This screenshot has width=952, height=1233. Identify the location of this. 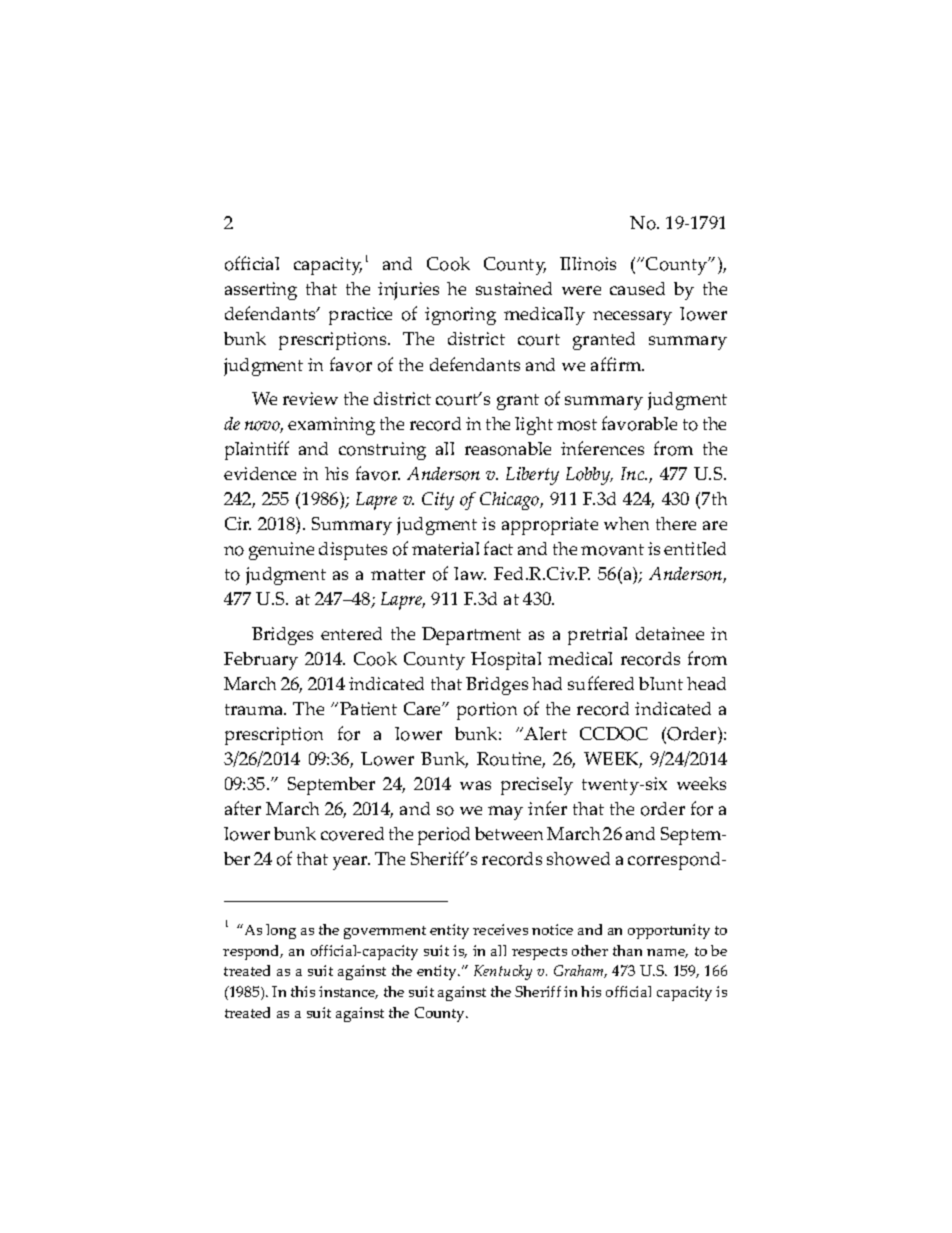
(303, 991).
